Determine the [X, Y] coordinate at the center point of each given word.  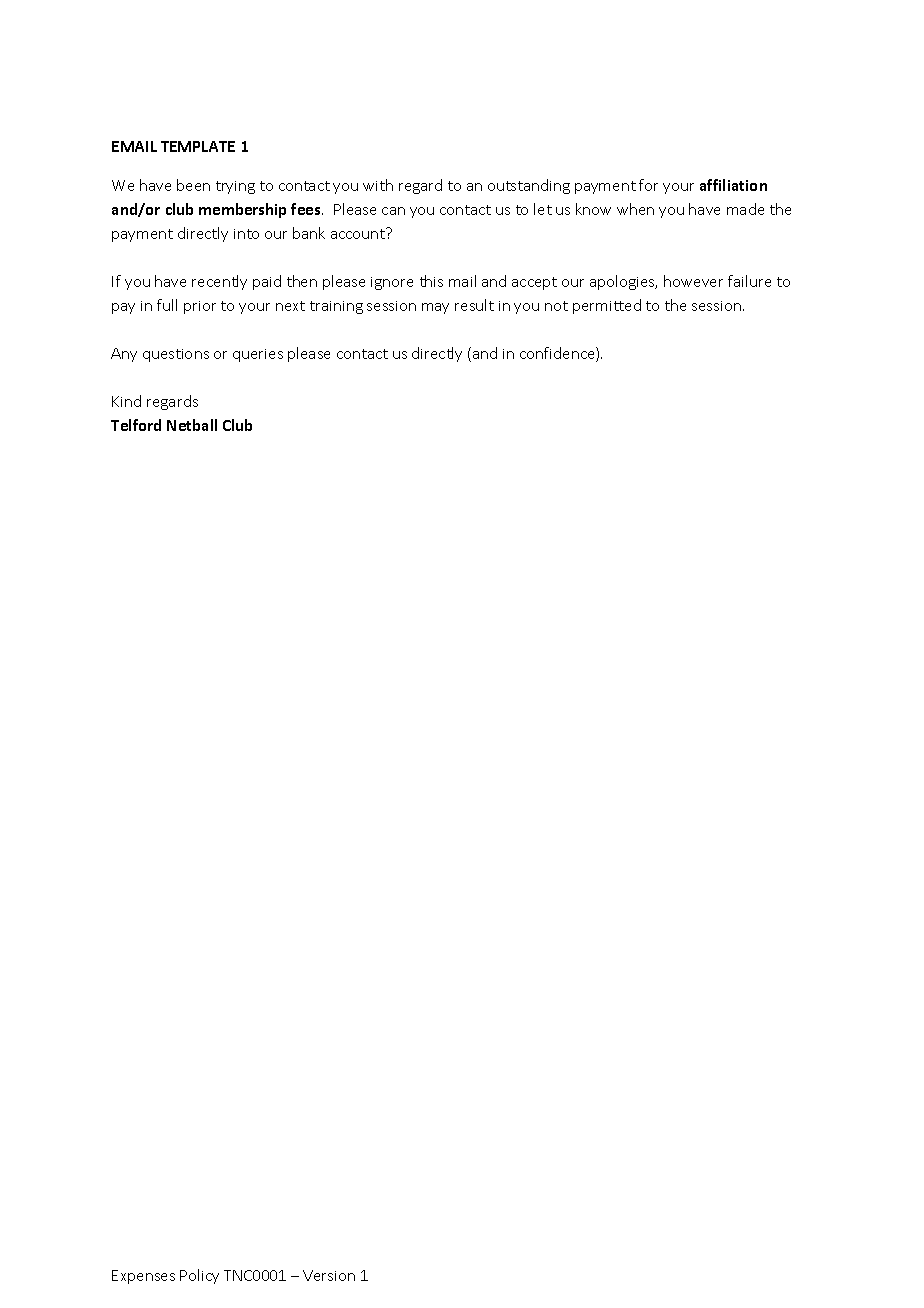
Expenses [143, 1277]
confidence [558, 354]
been [193, 185]
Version [329, 1275]
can [393, 211]
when [635, 209]
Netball [192, 425]
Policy [199, 1276]
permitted [607, 306]
